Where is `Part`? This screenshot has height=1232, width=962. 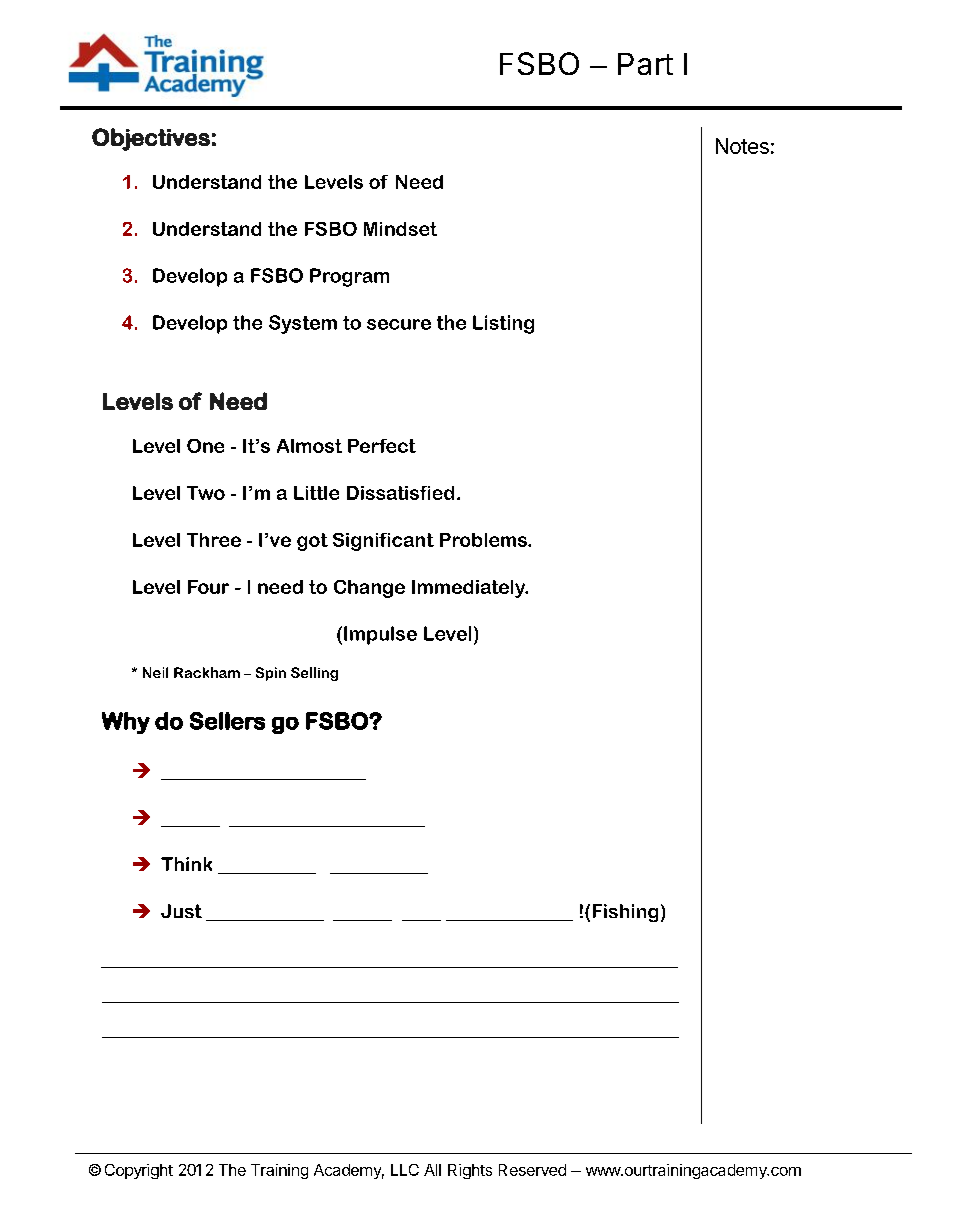 Part is located at coordinates (645, 64).
